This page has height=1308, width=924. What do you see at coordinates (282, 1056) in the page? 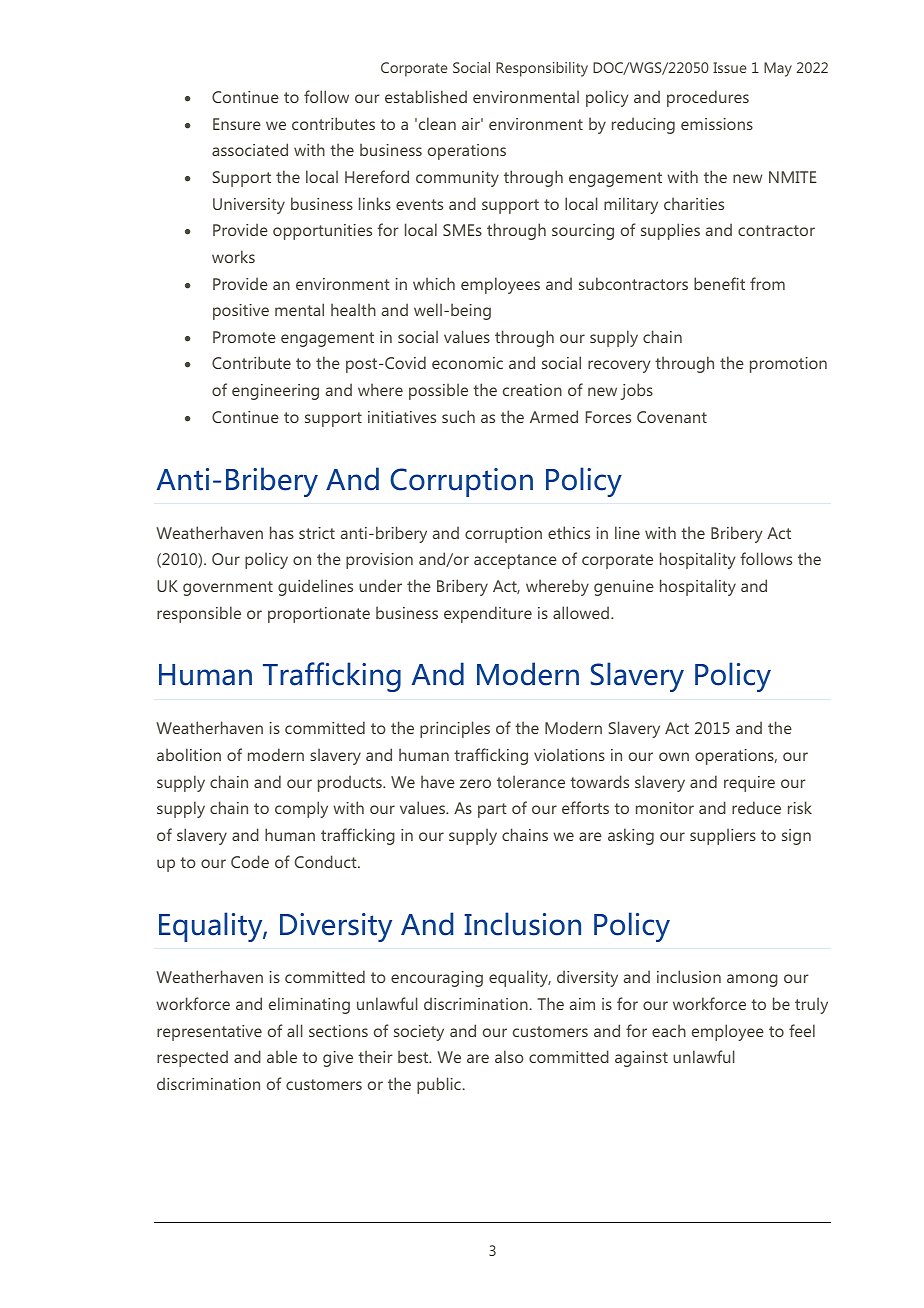
I see `able` at bounding box center [282, 1056].
